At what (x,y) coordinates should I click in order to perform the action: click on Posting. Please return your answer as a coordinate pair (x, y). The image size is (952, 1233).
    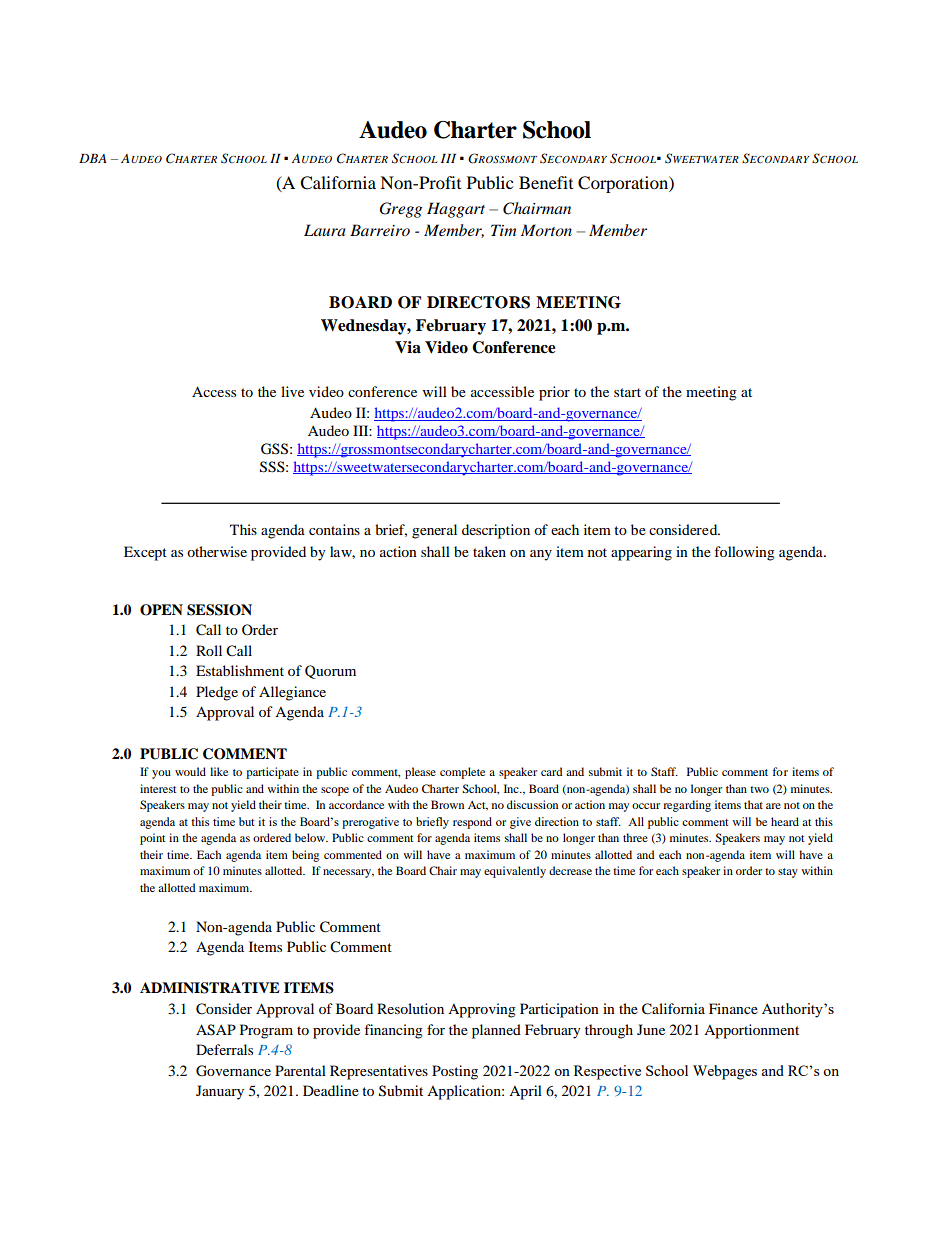
    Looking at the image, I should click on (455, 1072).
